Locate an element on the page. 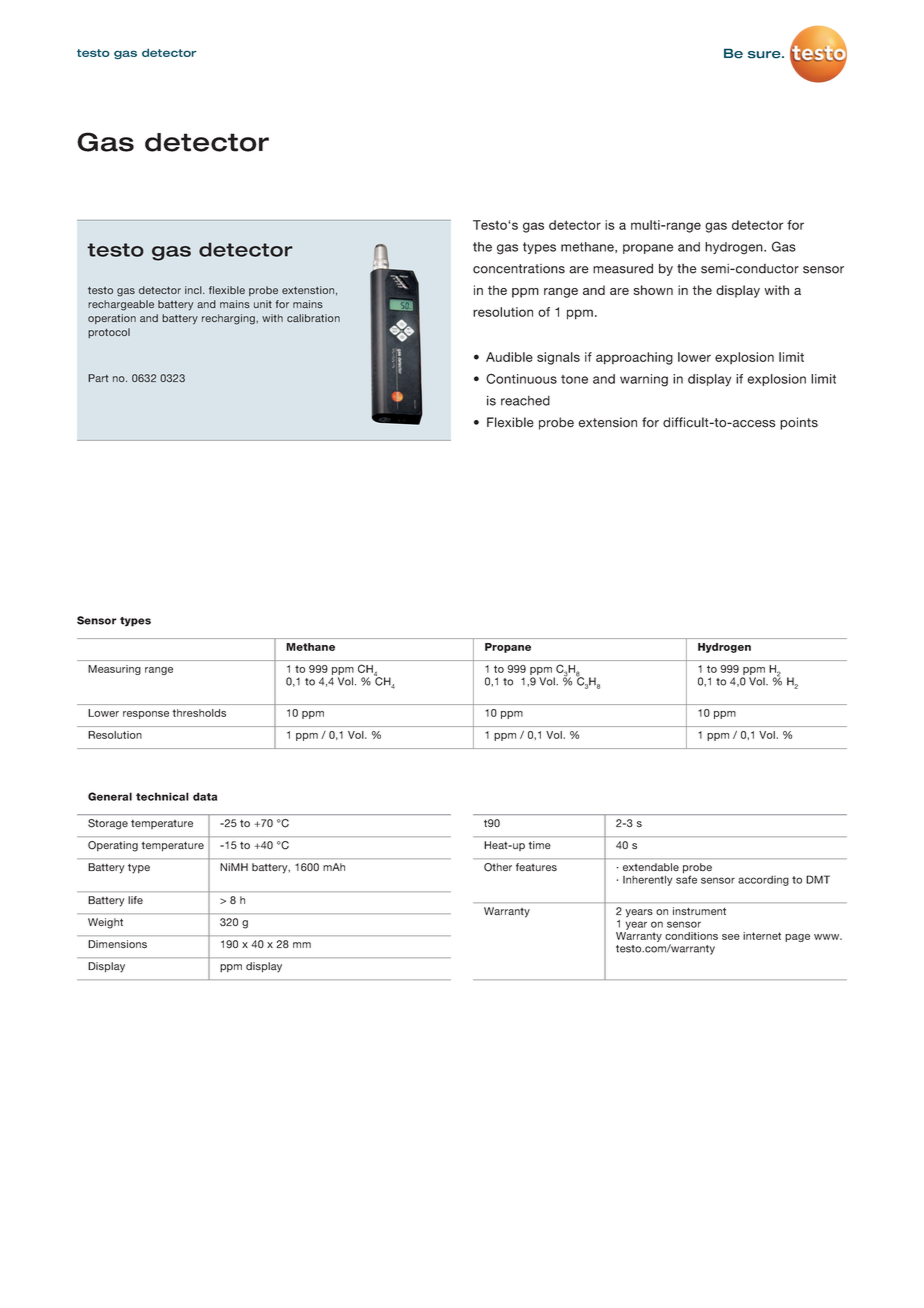  reached is located at coordinates (525, 401).
